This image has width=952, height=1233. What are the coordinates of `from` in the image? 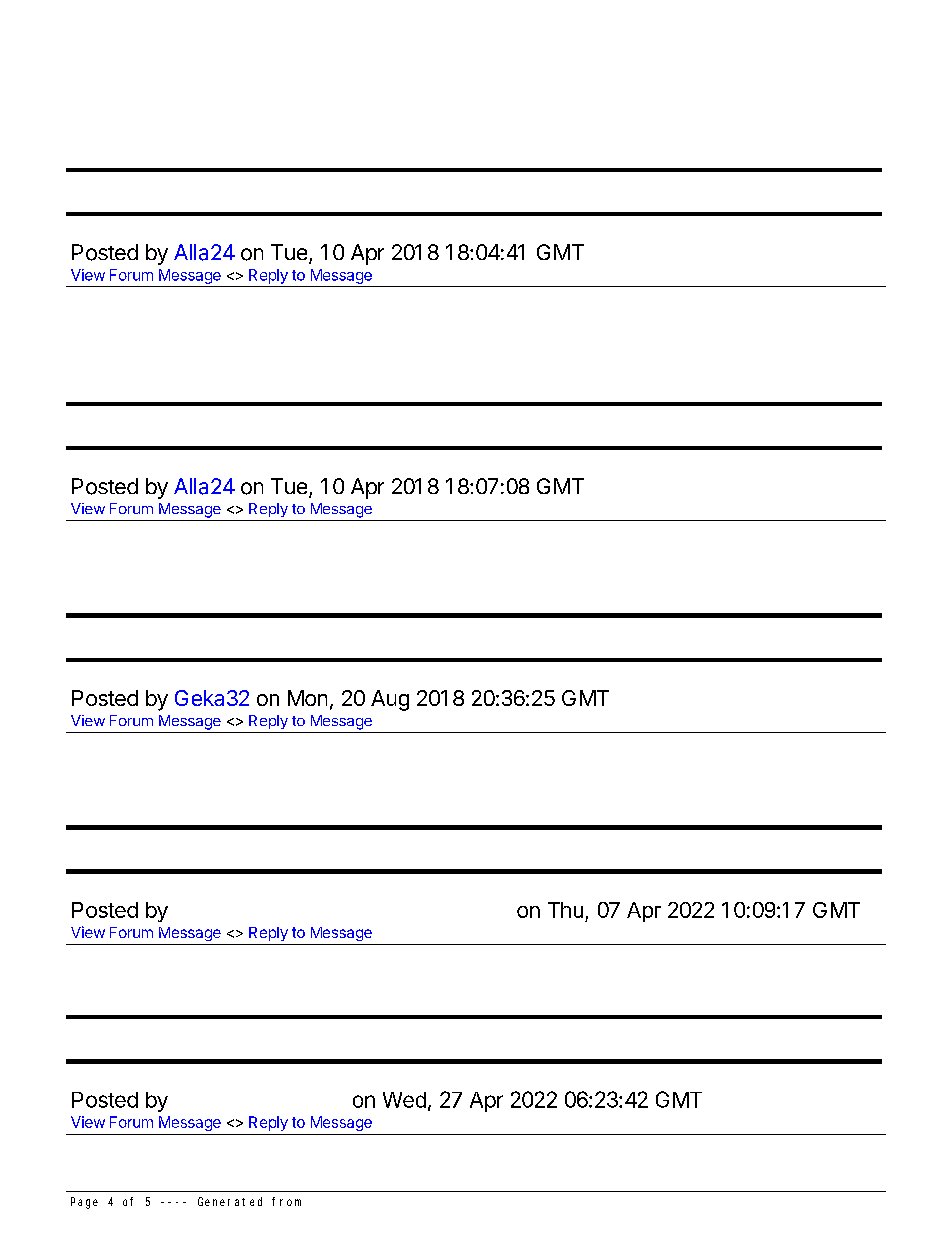 It's located at (286, 1201).
